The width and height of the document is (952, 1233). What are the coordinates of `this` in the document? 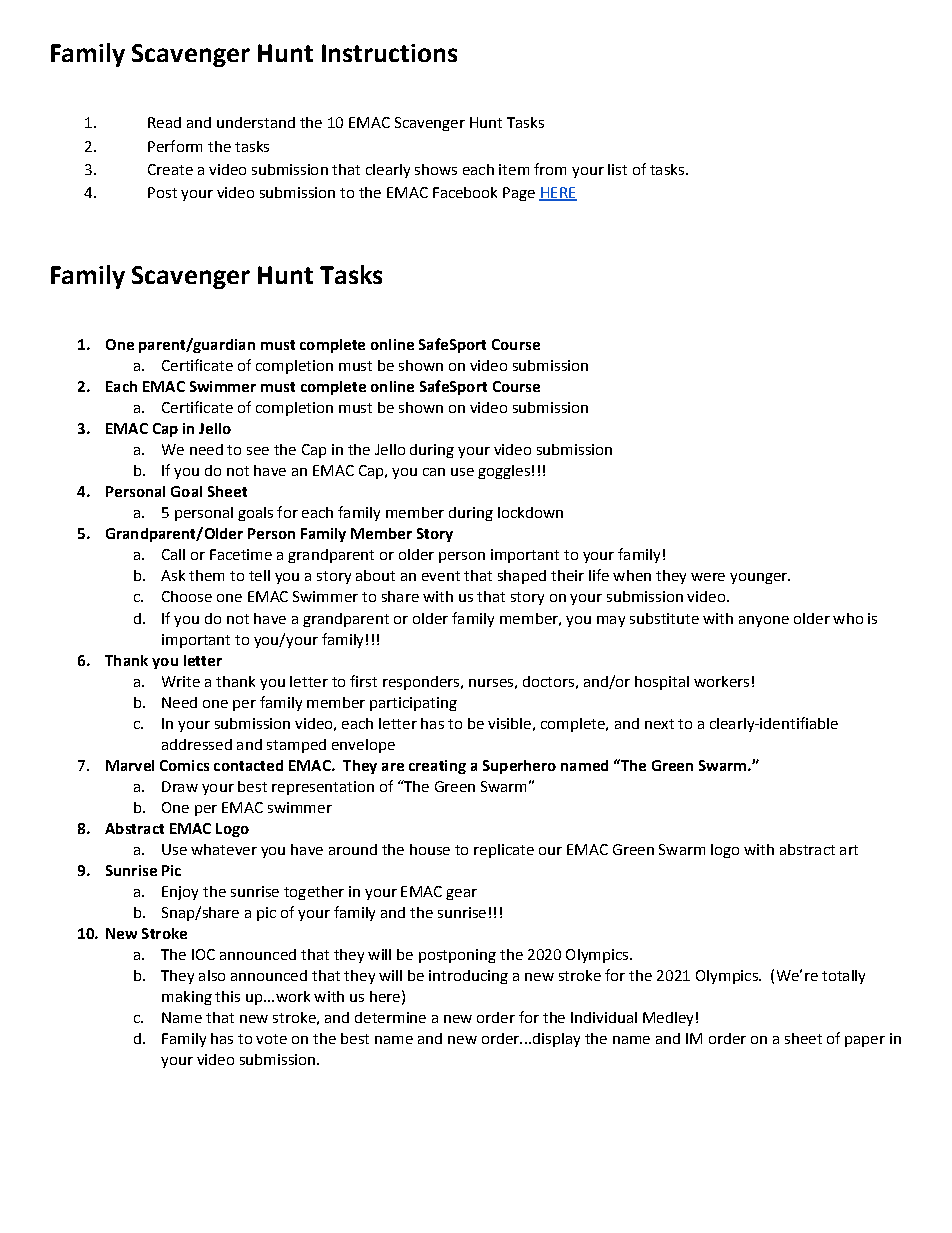 It's located at (227, 996).
